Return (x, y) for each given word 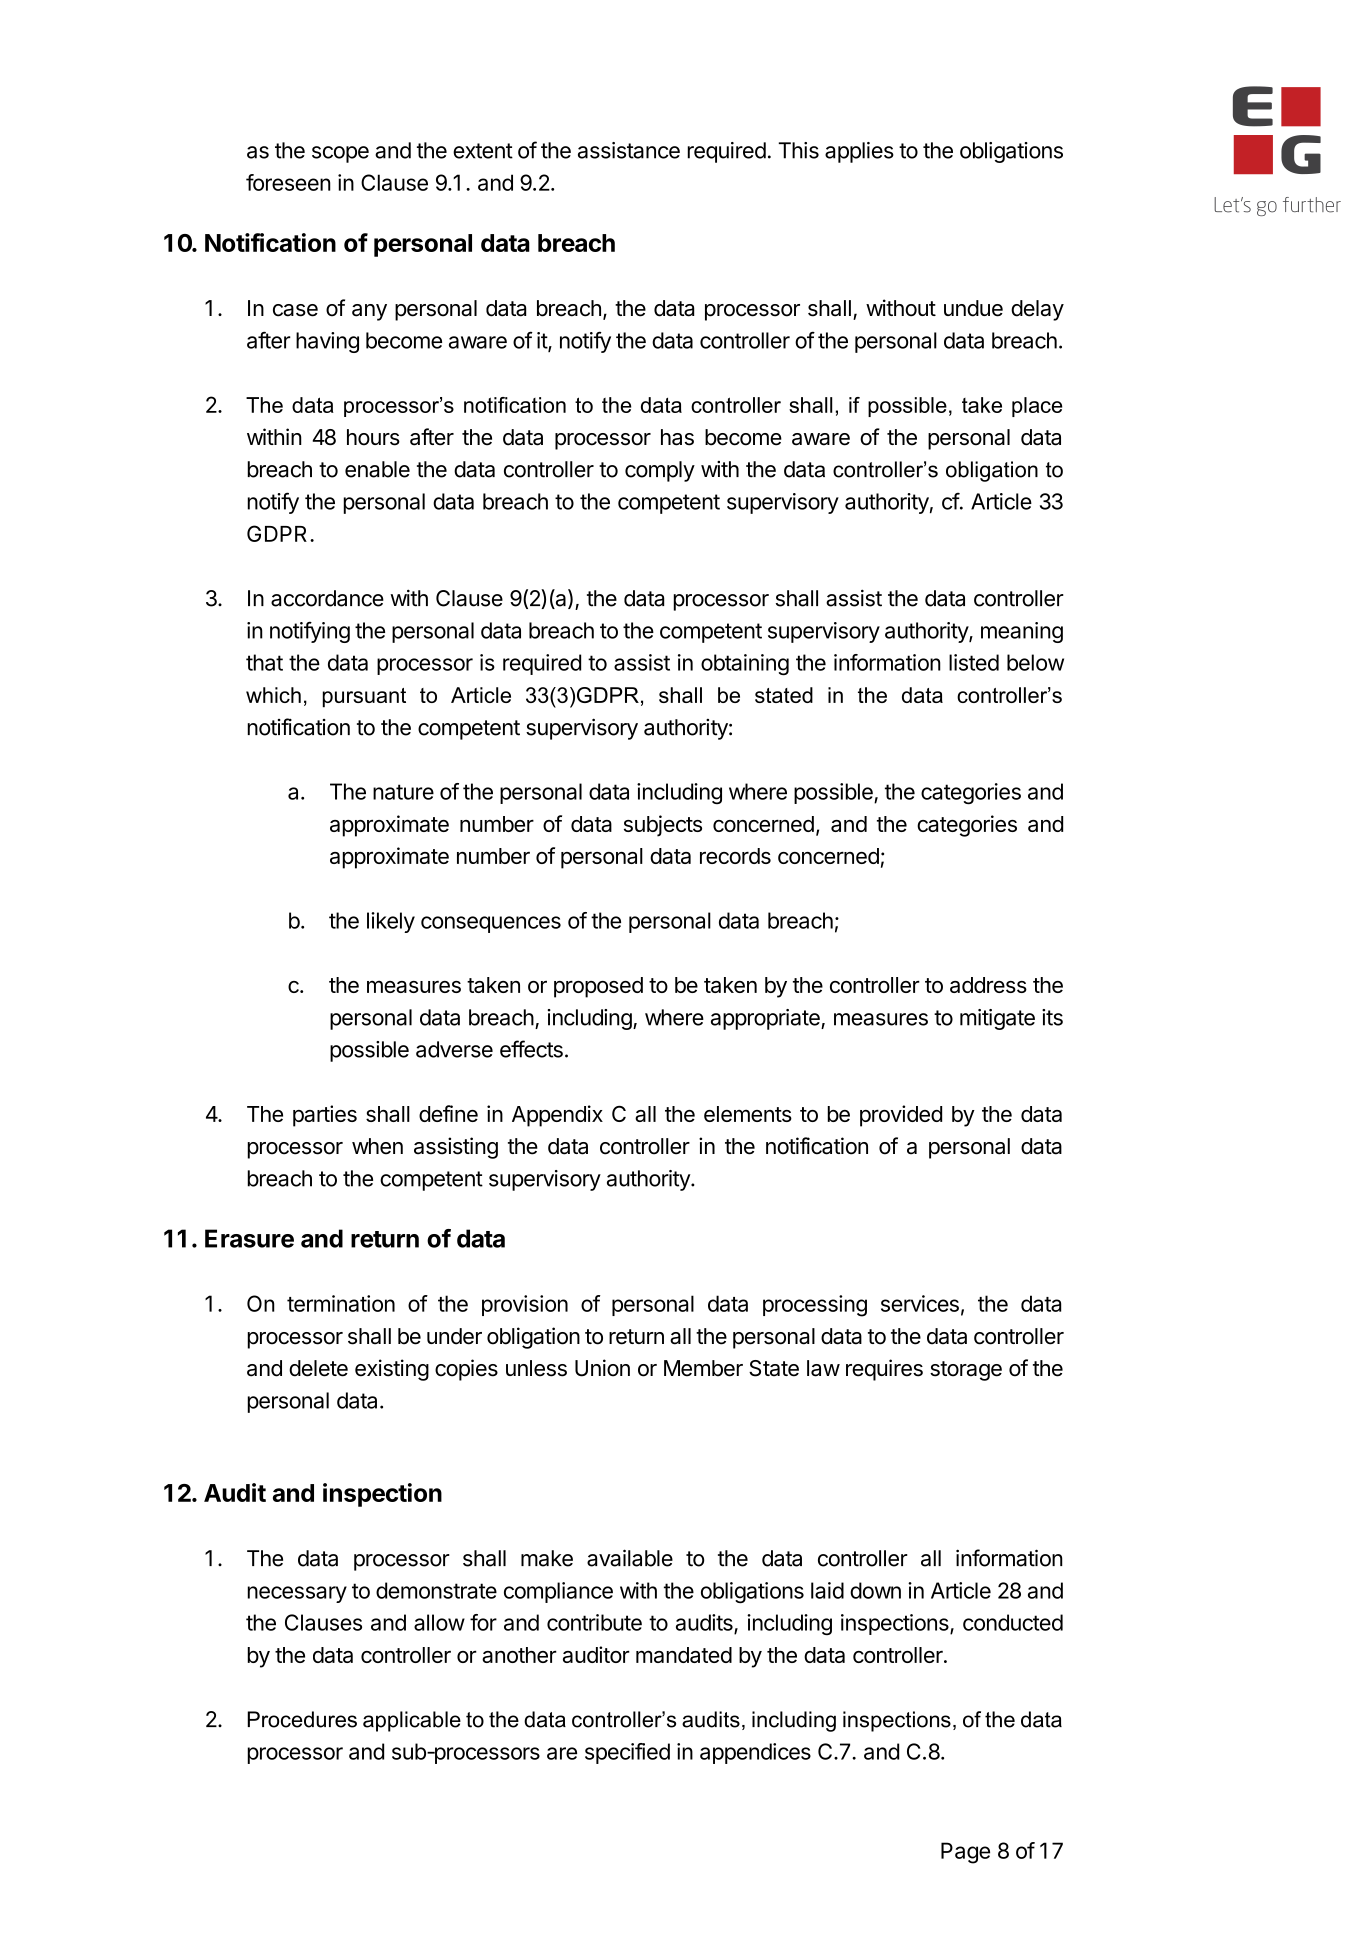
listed (974, 662)
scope (340, 154)
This (798, 150)
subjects (663, 826)
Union (602, 1368)
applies (859, 152)
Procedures (302, 1719)
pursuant (364, 698)
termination (341, 1303)
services (920, 1303)
